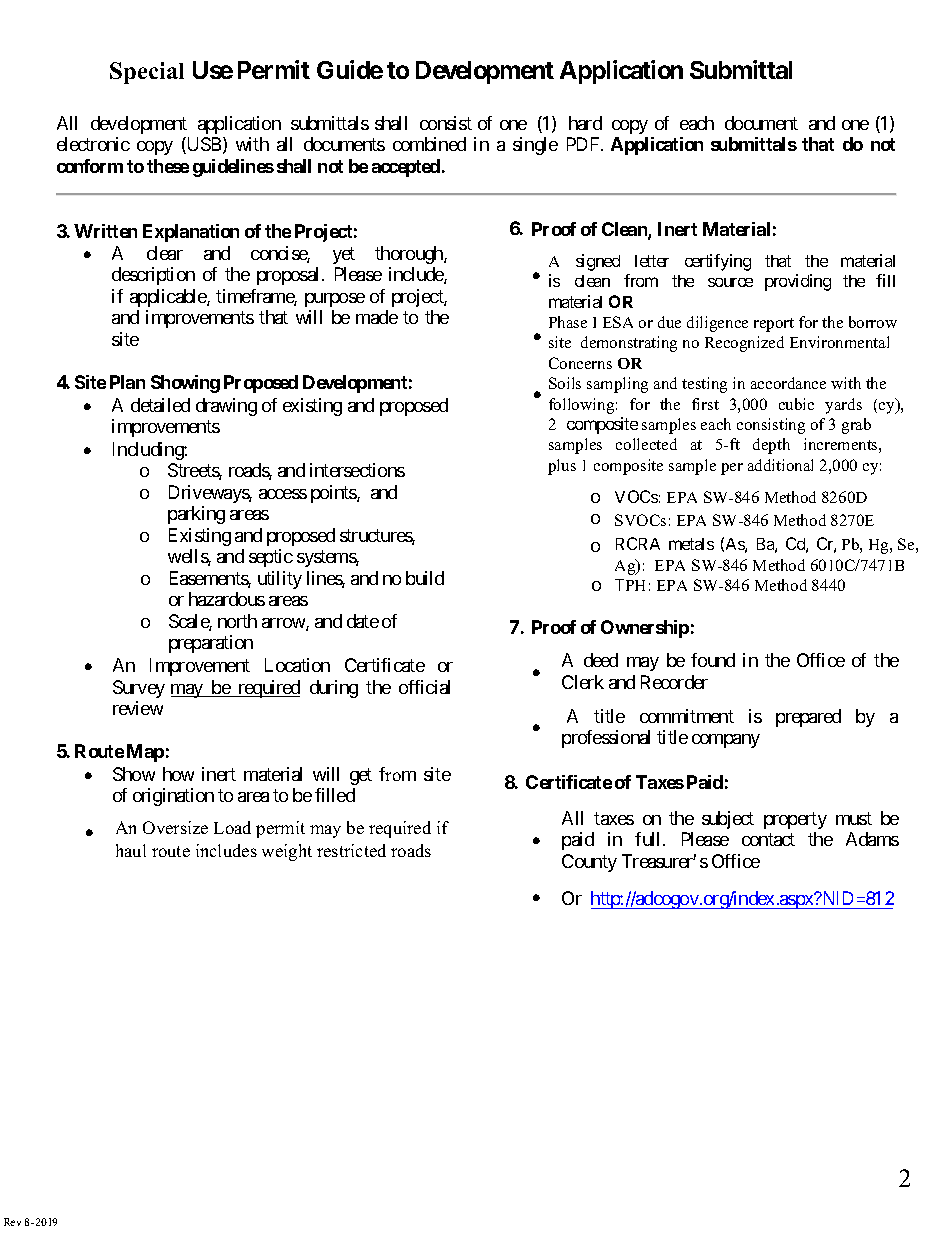  I want to click on plus, so click(562, 467).
